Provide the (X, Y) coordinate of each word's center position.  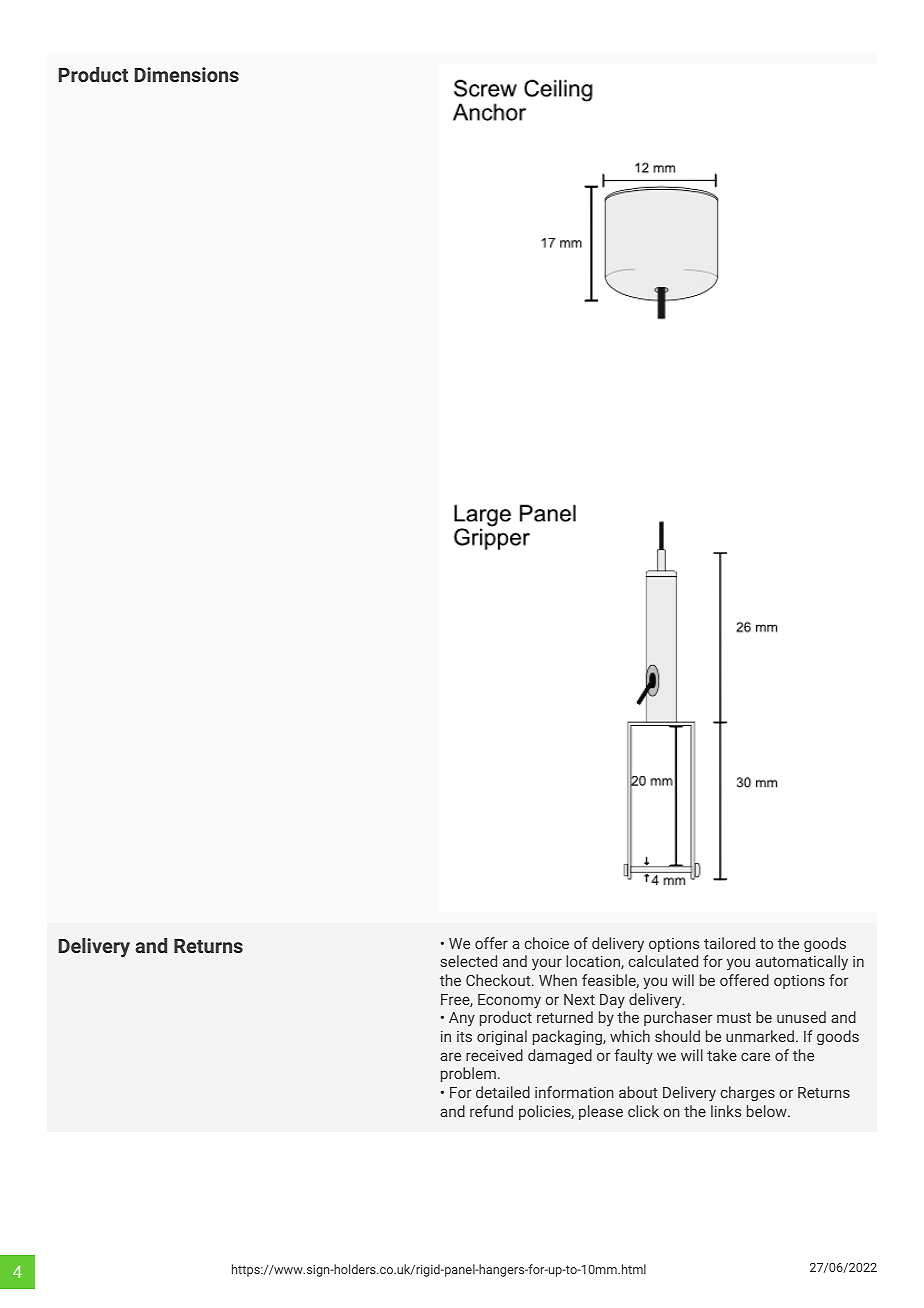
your (547, 964)
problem (468, 1074)
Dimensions (187, 74)
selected (468, 961)
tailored (729, 943)
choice (546, 943)
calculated (663, 961)
